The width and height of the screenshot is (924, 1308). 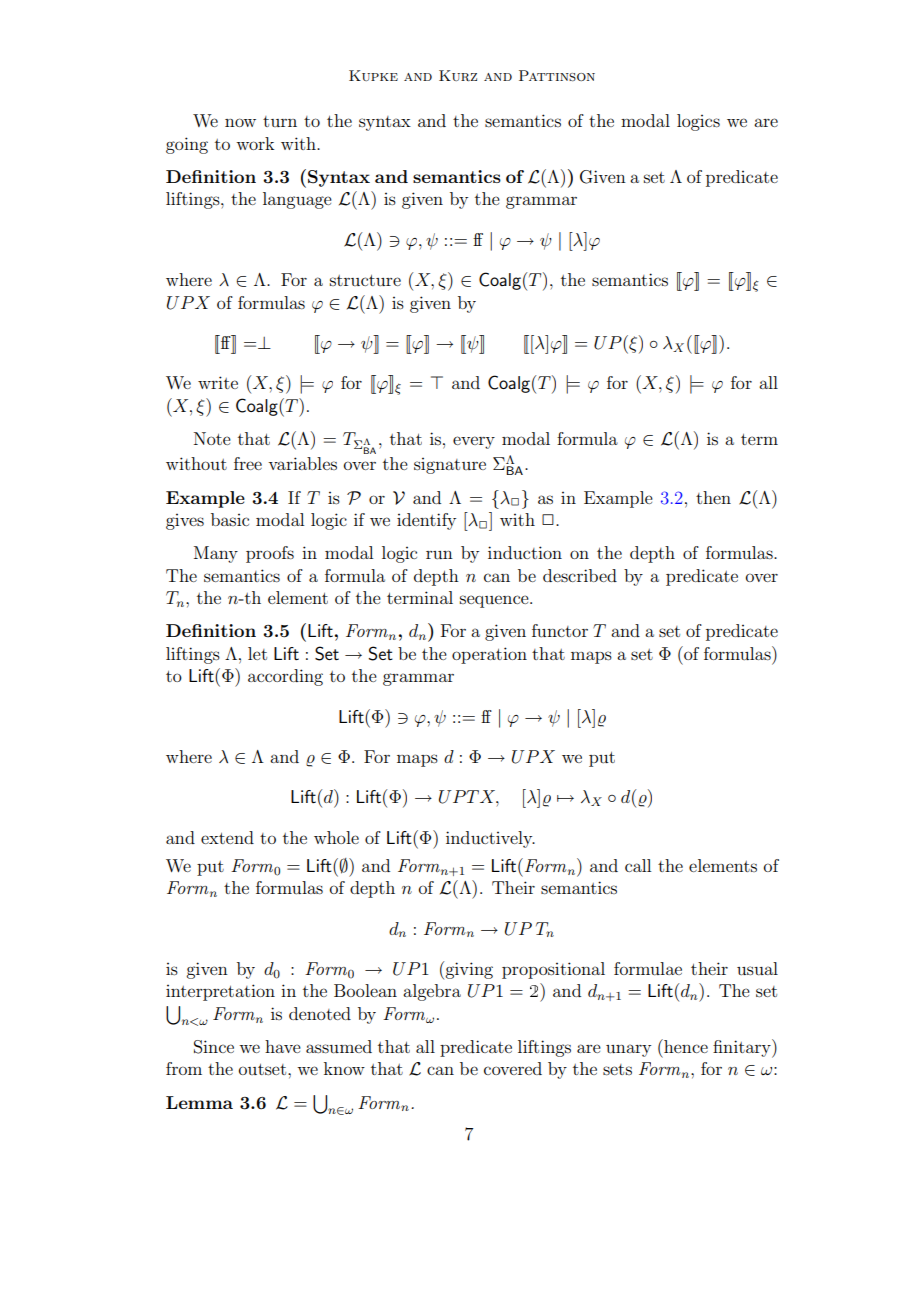 What do you see at coordinates (257, 653) in the screenshot?
I see `let` at bounding box center [257, 653].
